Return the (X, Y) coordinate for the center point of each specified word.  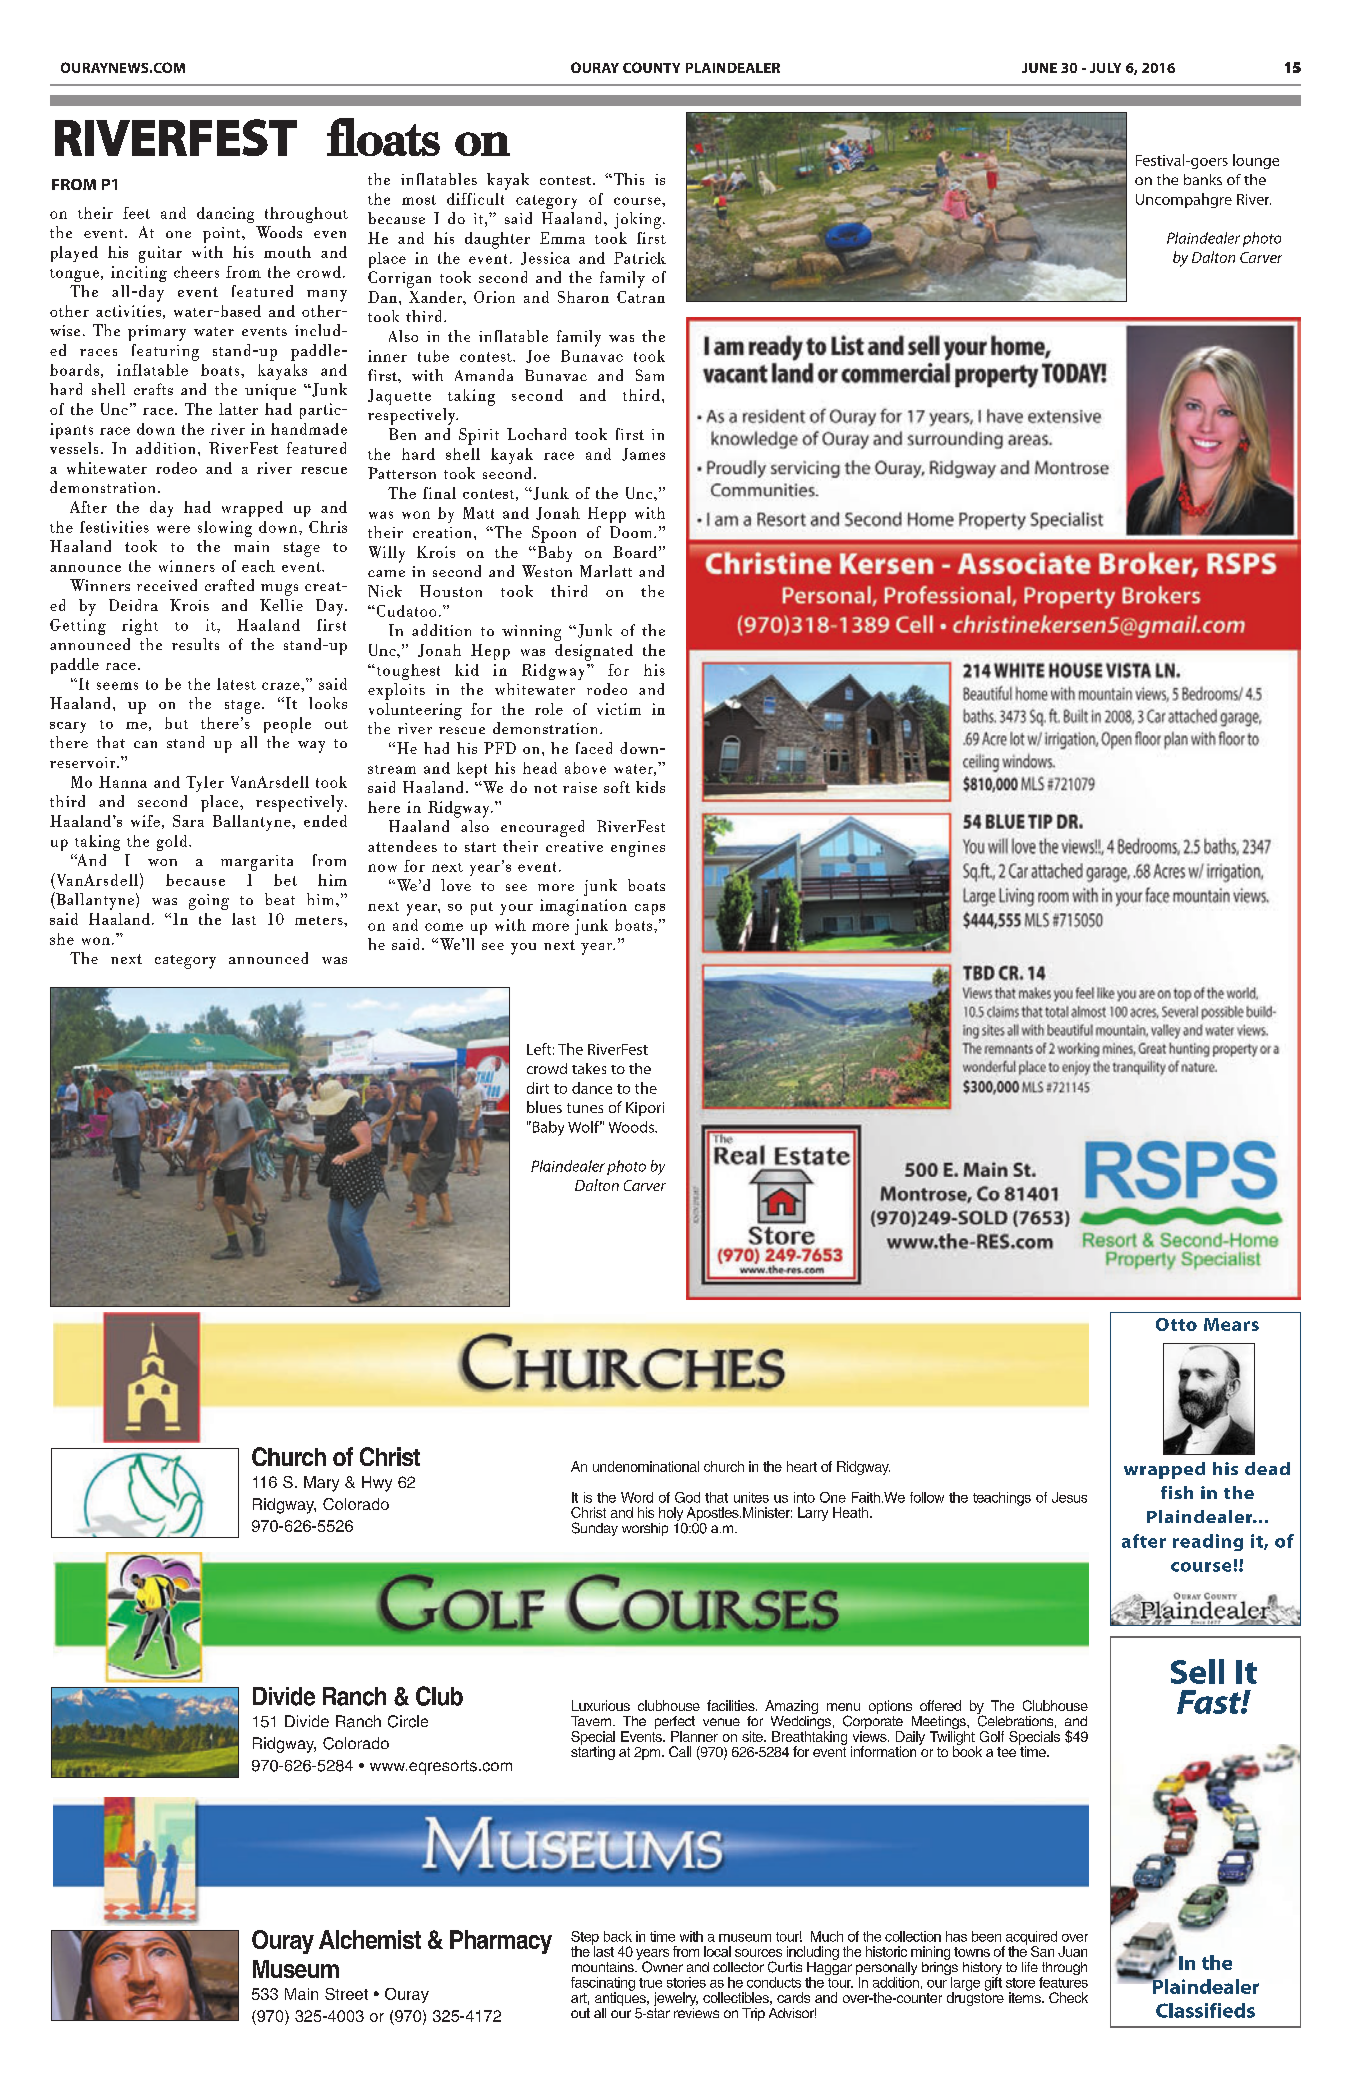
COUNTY (651, 67)
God (687, 1497)
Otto (1176, 1324)
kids (650, 787)
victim (619, 709)
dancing (225, 215)
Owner (662, 1967)
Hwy (377, 1484)
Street (346, 1994)
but (176, 723)
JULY (1105, 68)
